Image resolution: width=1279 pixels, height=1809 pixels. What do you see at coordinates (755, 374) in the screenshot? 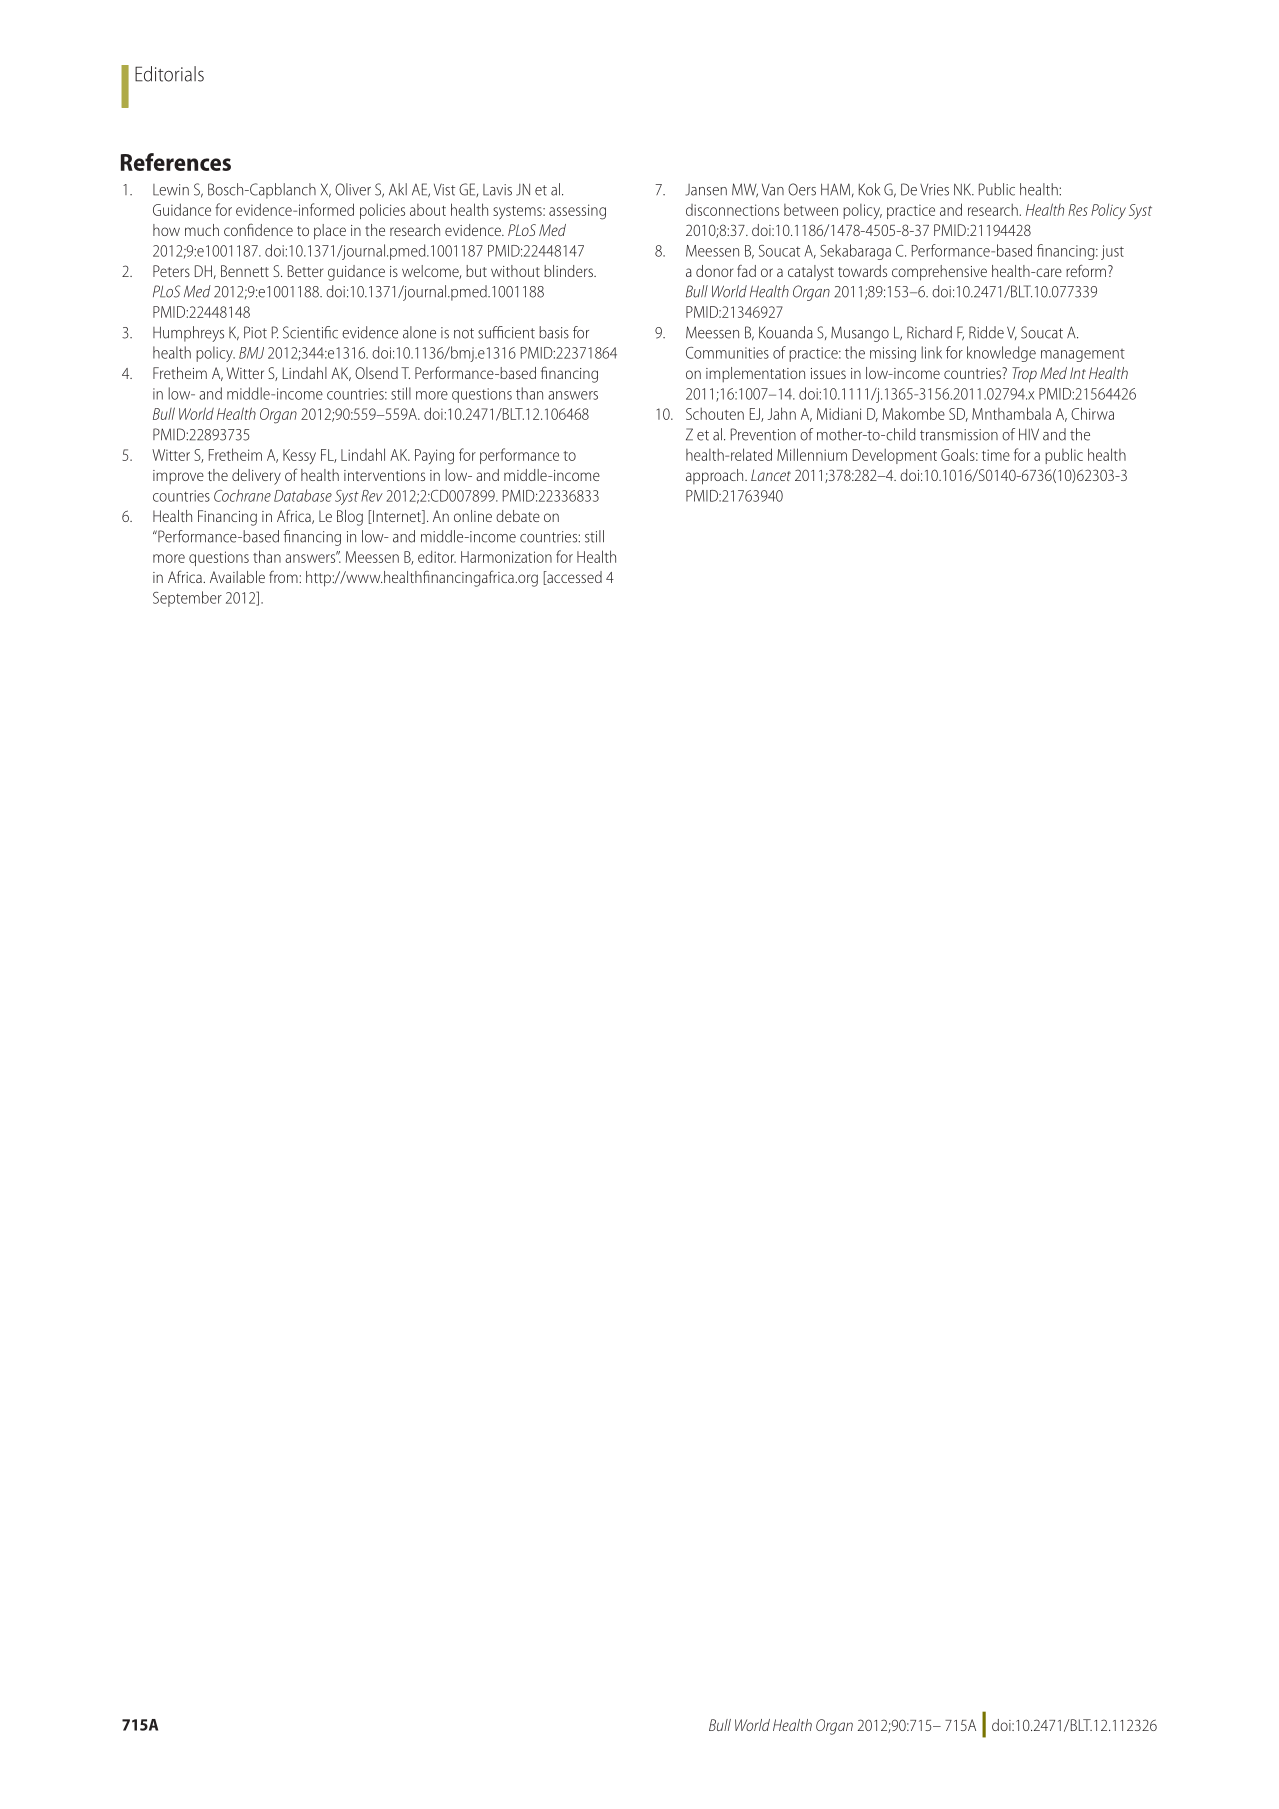
I see `implementation` at bounding box center [755, 374].
